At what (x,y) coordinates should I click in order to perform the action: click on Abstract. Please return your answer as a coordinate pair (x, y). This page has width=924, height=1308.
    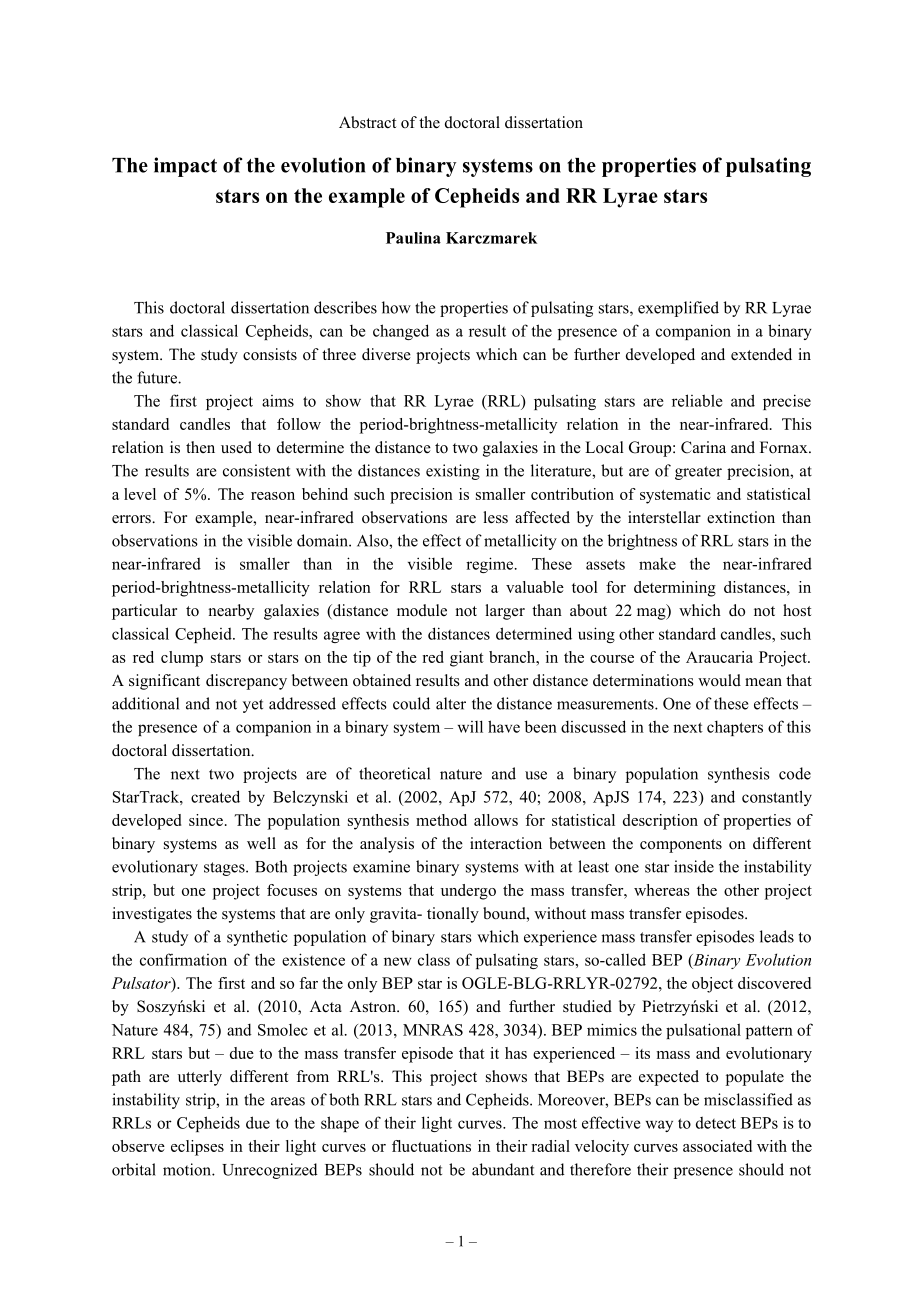
    Looking at the image, I should click on (367, 122).
